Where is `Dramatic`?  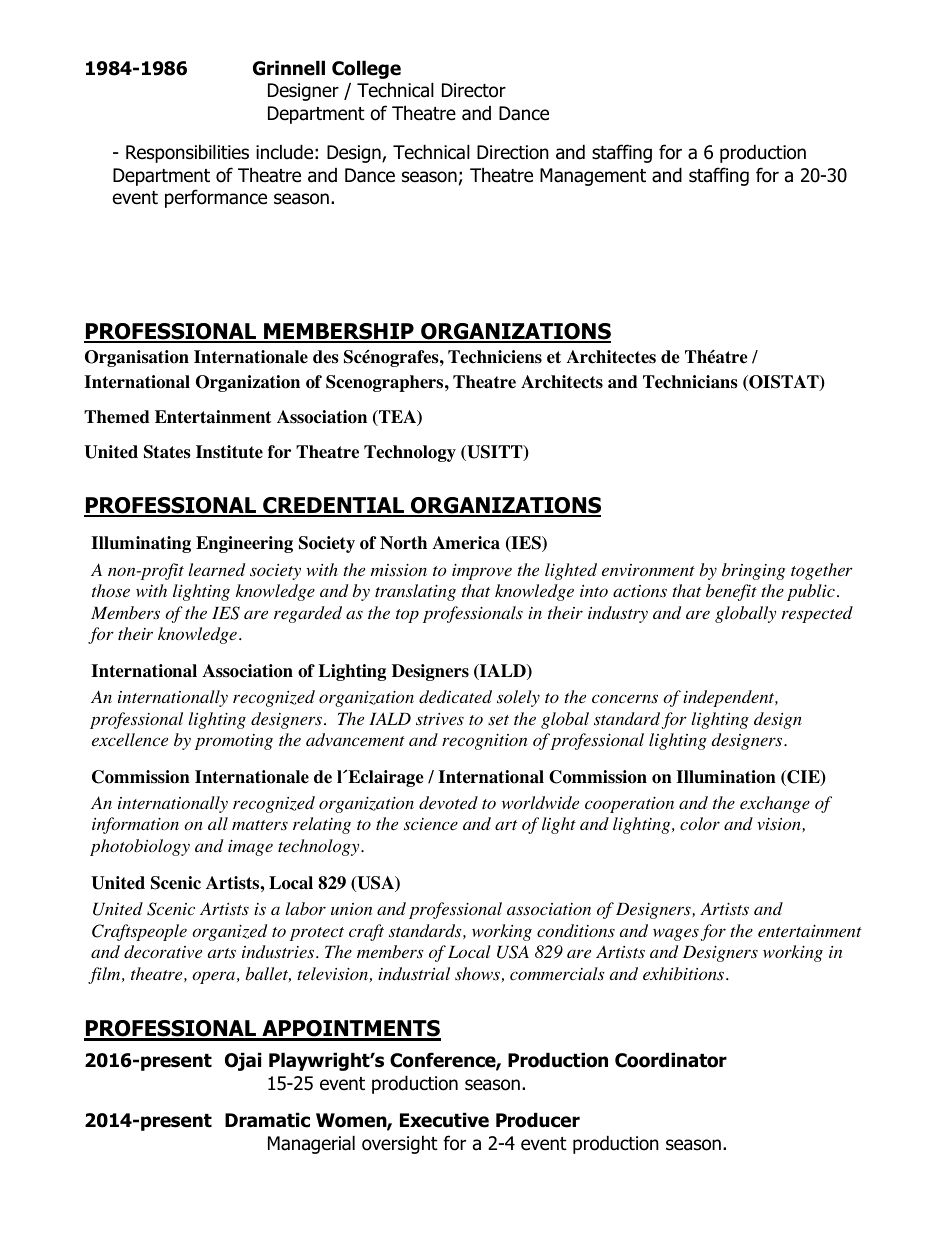
Dramatic is located at coordinates (267, 1120).
